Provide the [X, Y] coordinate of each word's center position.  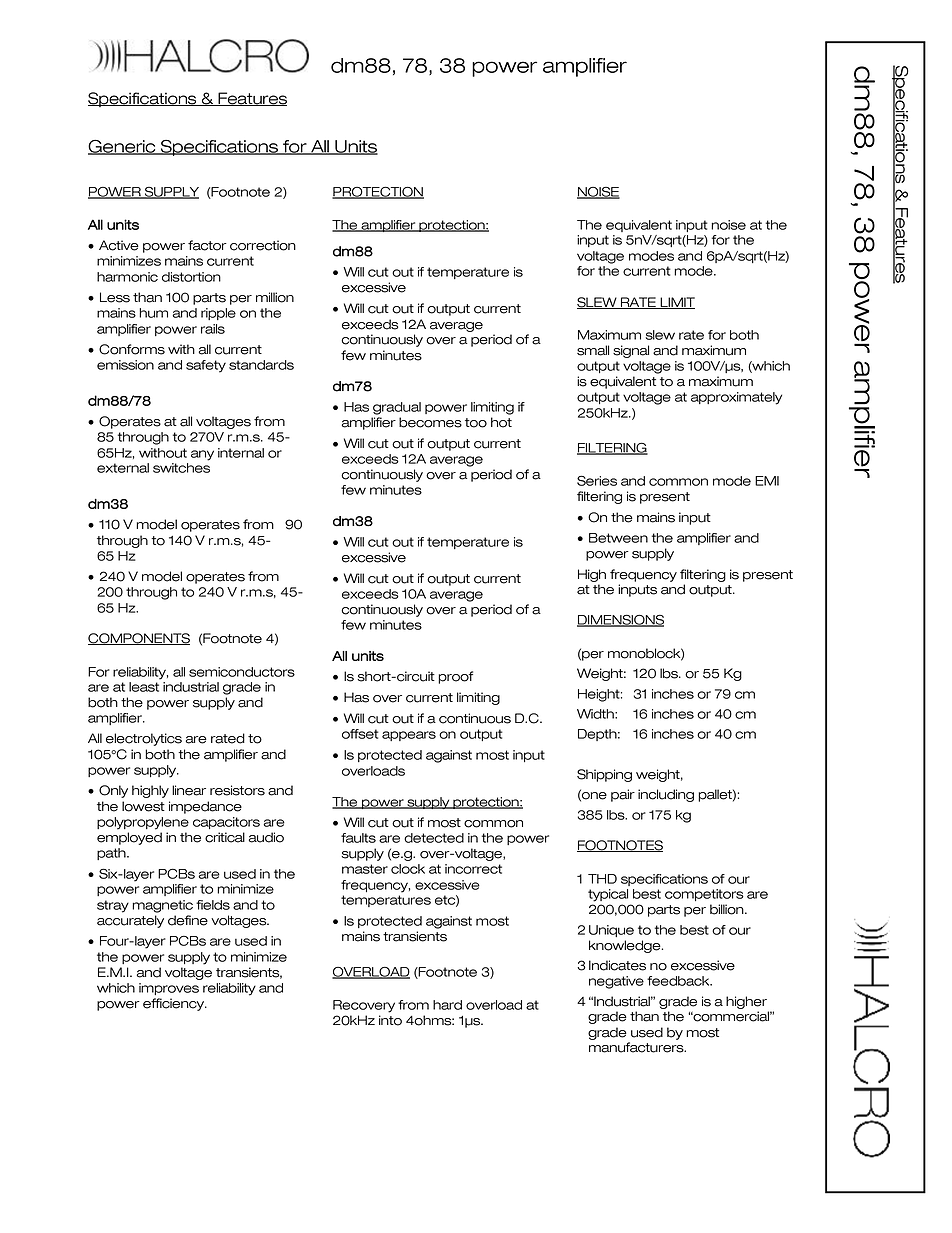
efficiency [175, 1004]
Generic [123, 147]
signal [631, 351]
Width [596, 714]
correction [263, 245]
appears [409, 736]
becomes [430, 422]
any [202, 455]
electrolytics [144, 739]
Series [597, 480]
